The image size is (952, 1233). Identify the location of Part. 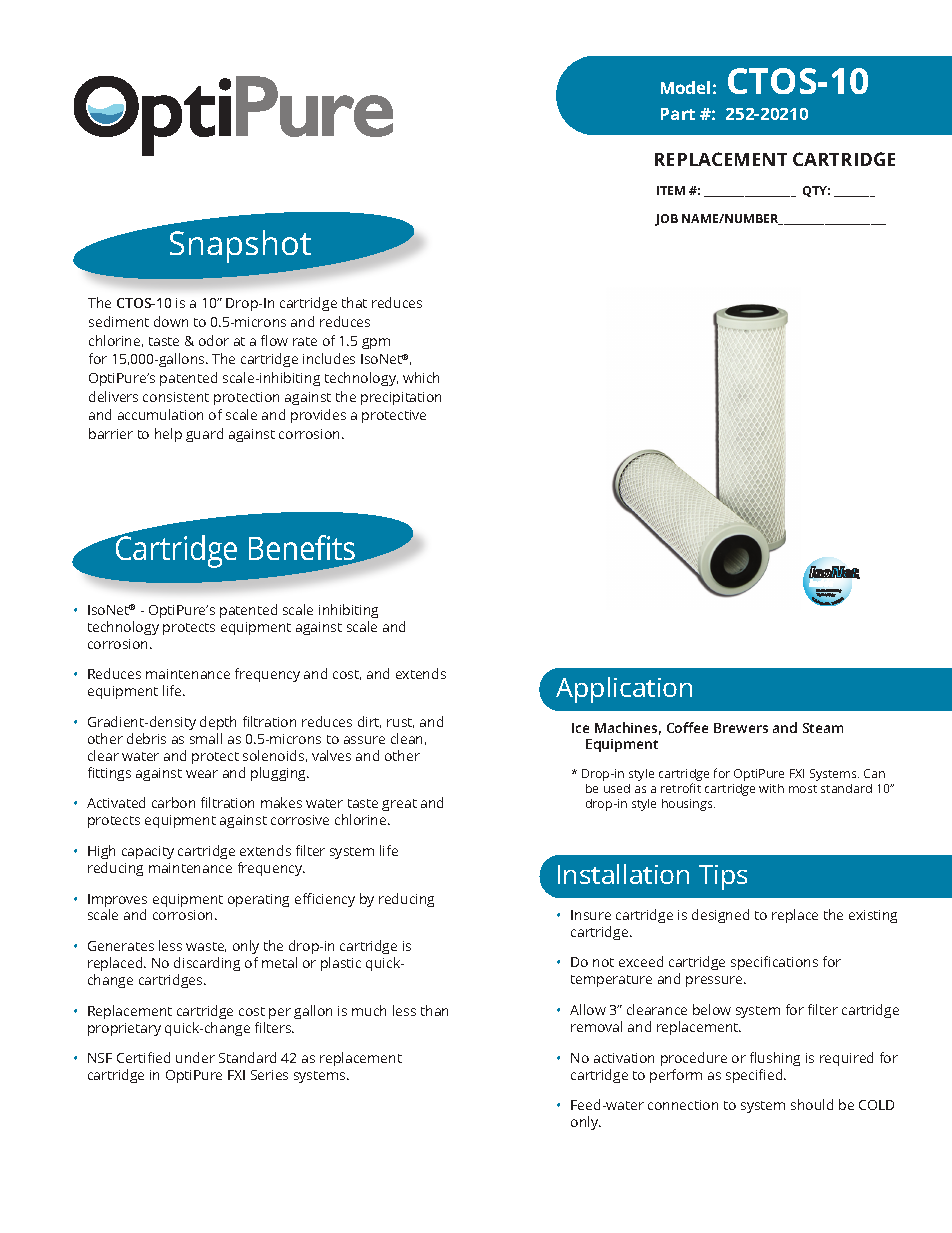
(678, 114).
